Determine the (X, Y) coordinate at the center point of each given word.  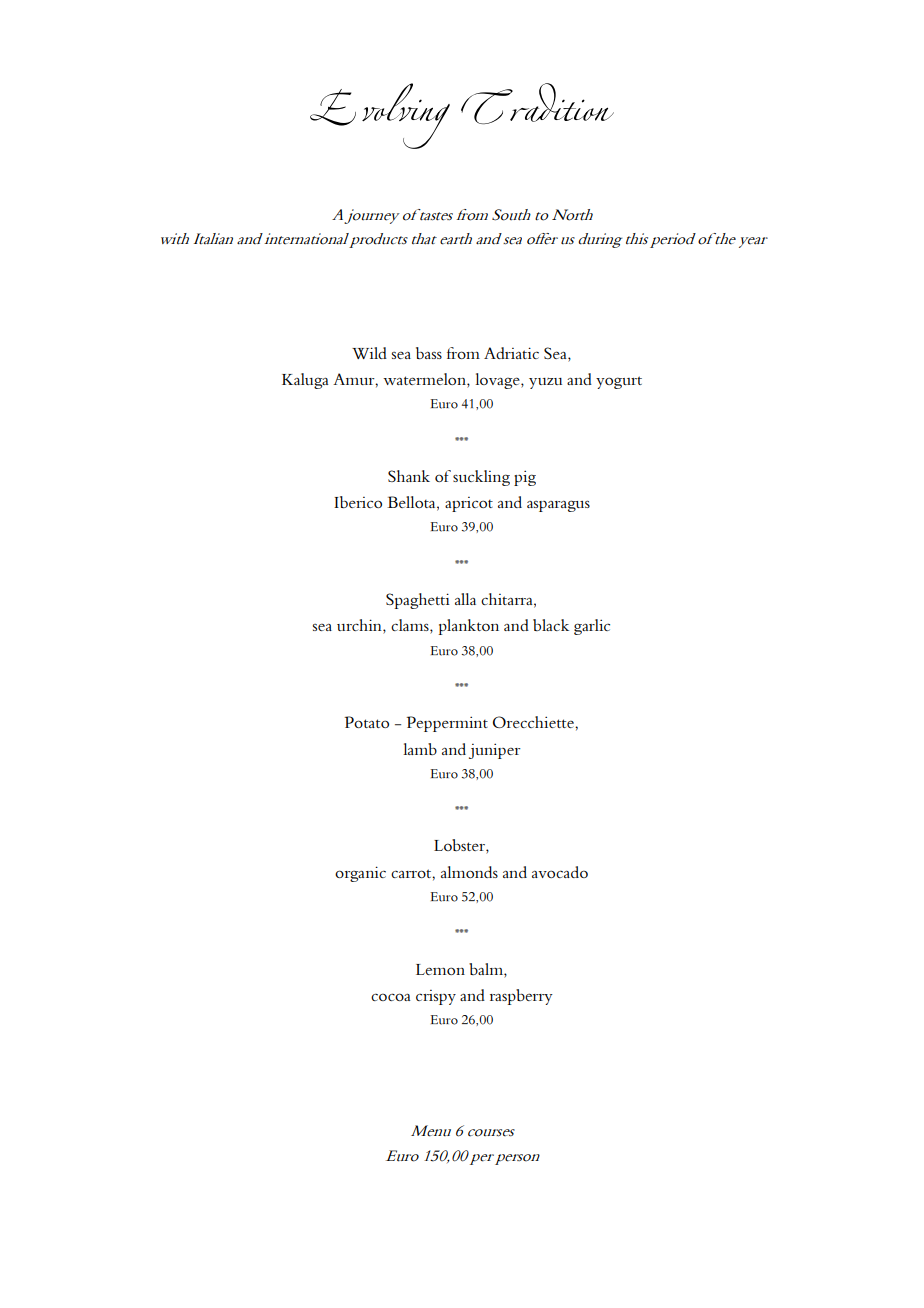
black (551, 625)
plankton (469, 627)
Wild (369, 353)
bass (429, 353)
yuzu (545, 383)
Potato (366, 722)
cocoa (391, 997)
